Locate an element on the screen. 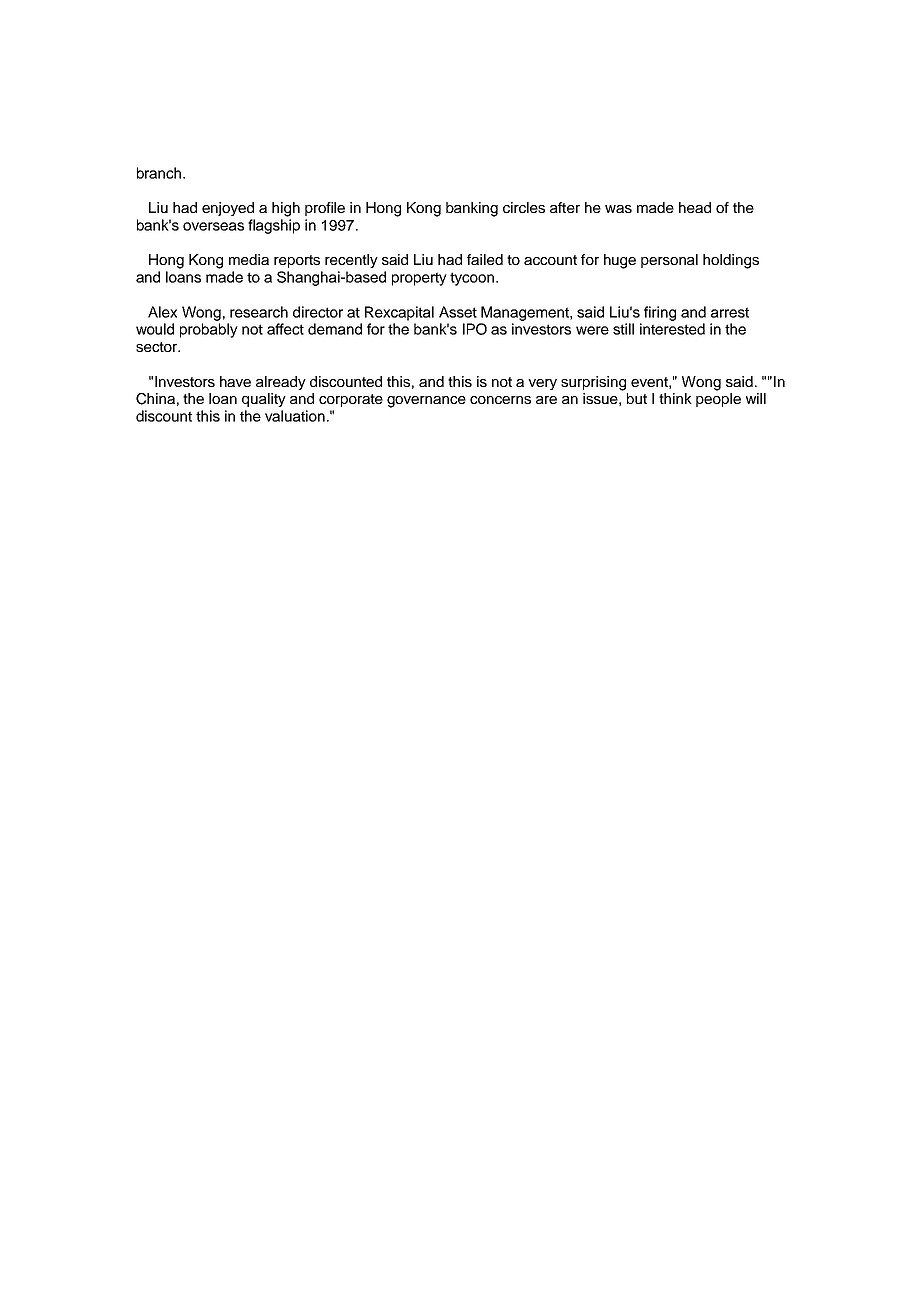 The image size is (924, 1308). media is located at coordinates (249, 259).
